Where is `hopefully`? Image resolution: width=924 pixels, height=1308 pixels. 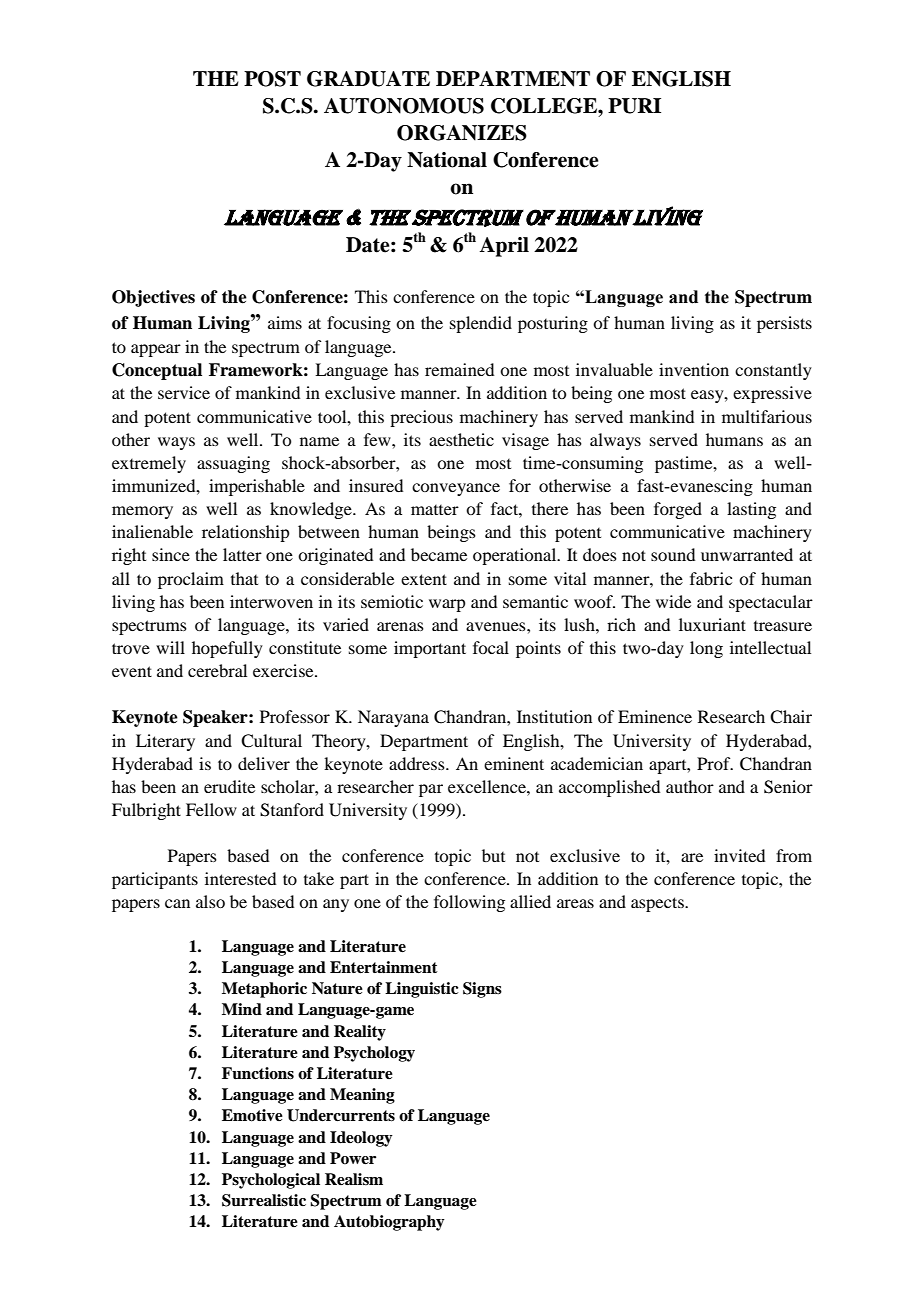
hopefully is located at coordinates (227, 649).
